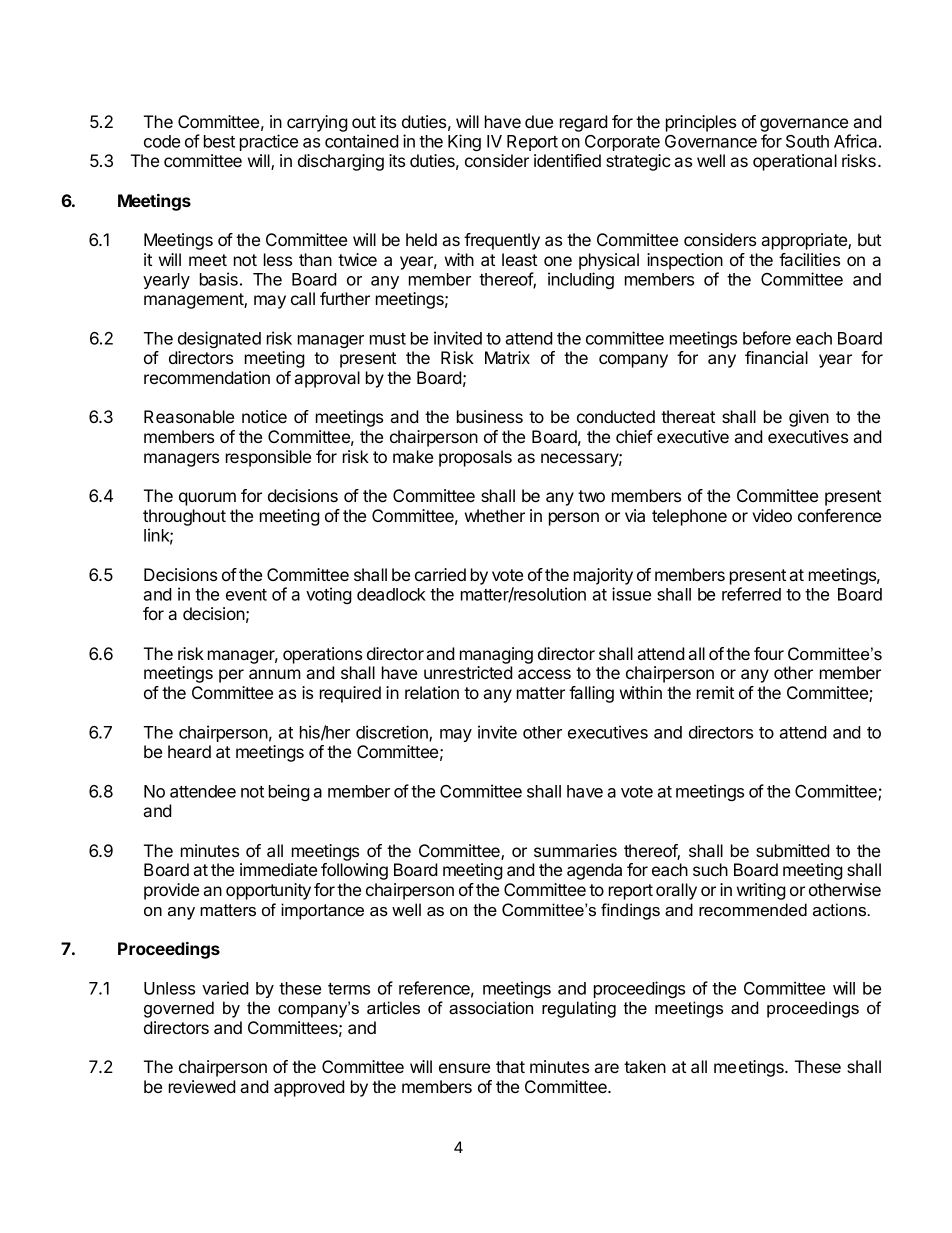 The width and height of the screenshot is (952, 1233). Describe the element at coordinates (591, 694) in the screenshot. I see `falling` at that location.
